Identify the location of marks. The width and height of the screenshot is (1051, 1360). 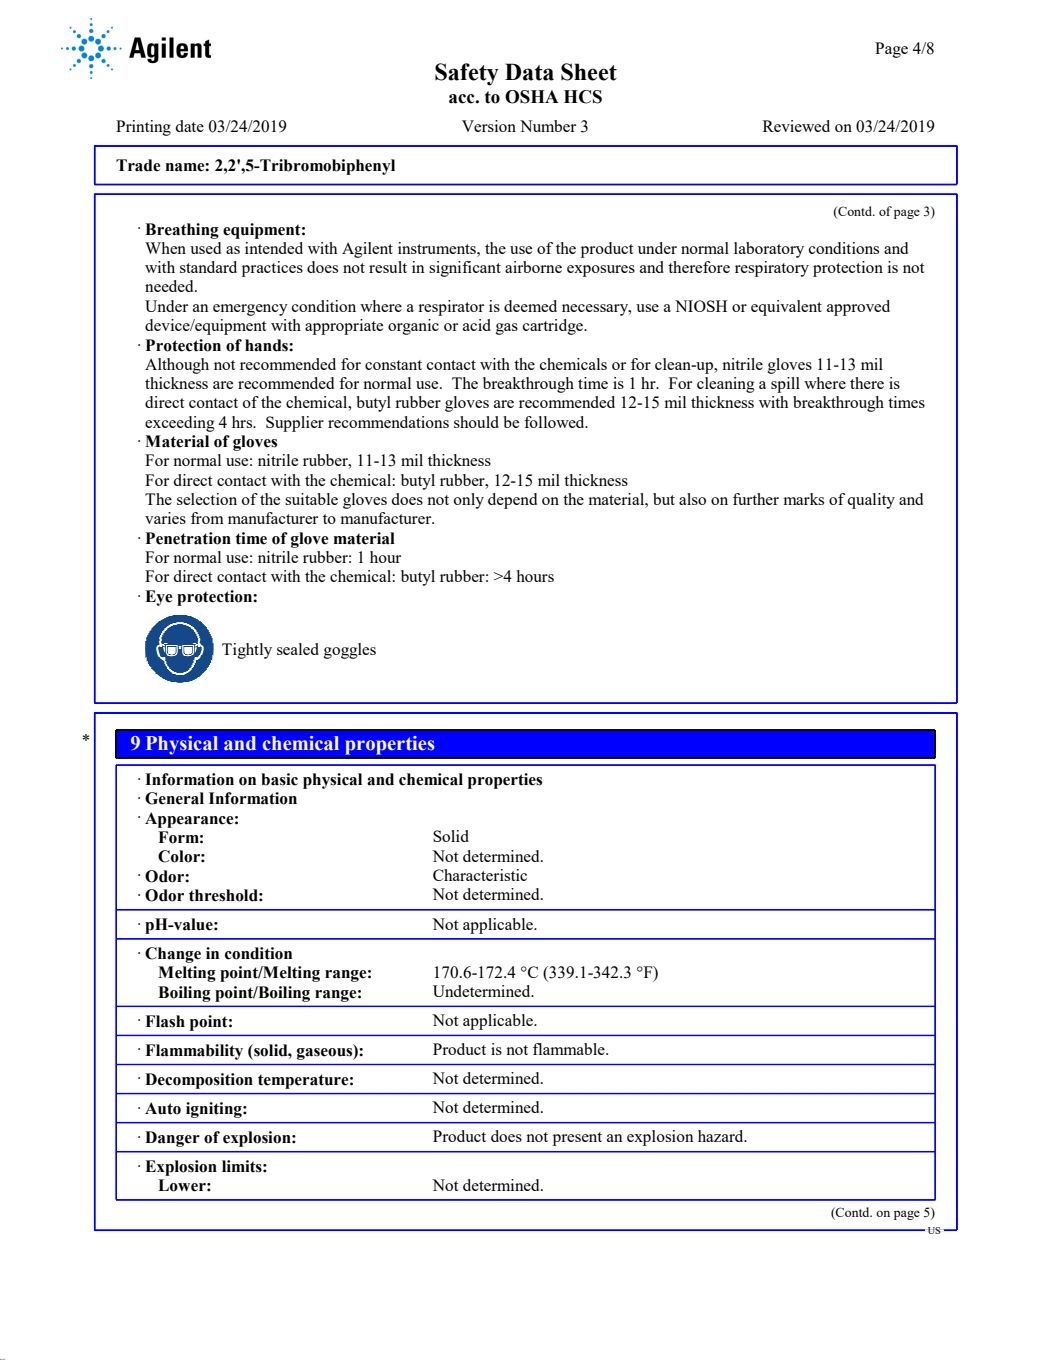
(803, 499).
